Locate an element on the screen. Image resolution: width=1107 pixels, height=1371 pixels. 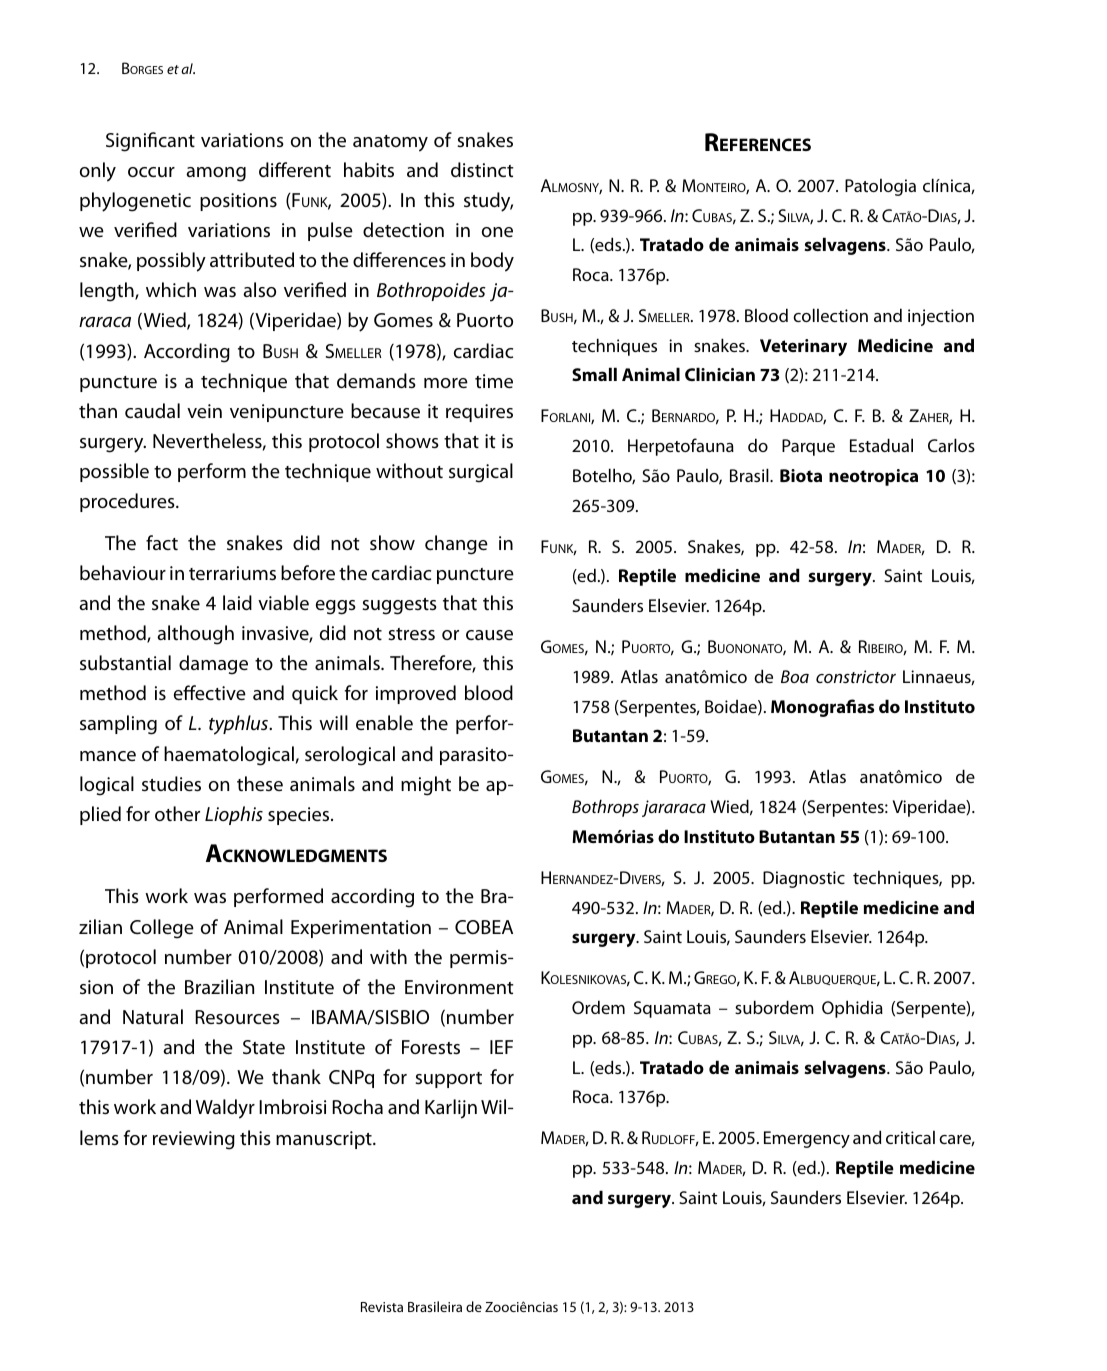
time is located at coordinates (494, 381).
